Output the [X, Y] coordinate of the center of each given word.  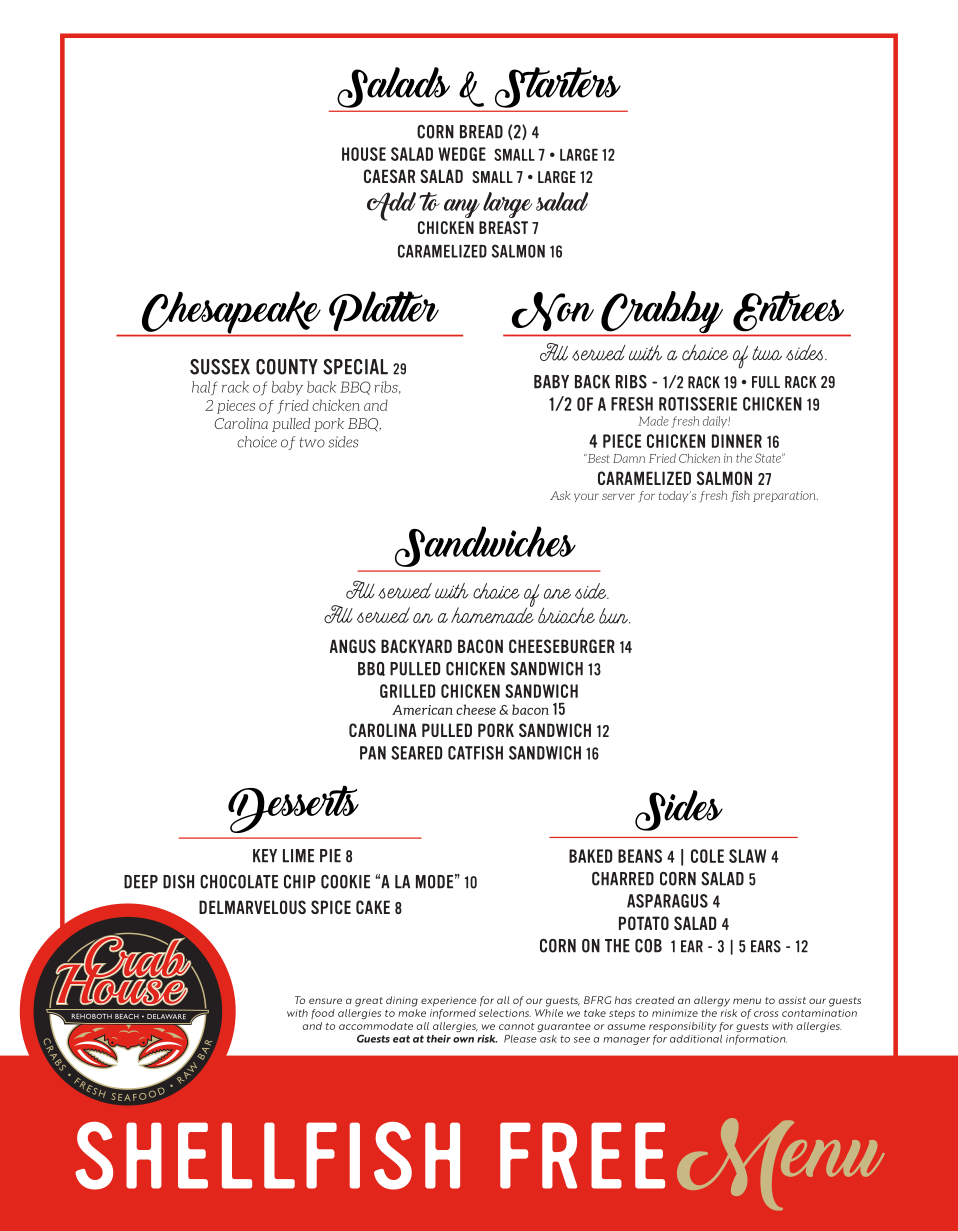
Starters [558, 87]
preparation [785, 496]
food [323, 1014]
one [557, 593]
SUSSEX [220, 367]
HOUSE [364, 154]
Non [553, 311]
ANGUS [353, 646]
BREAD [481, 132]
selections [505, 1013]
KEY [265, 856]
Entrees [788, 311]
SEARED [416, 753]
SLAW [747, 856]
